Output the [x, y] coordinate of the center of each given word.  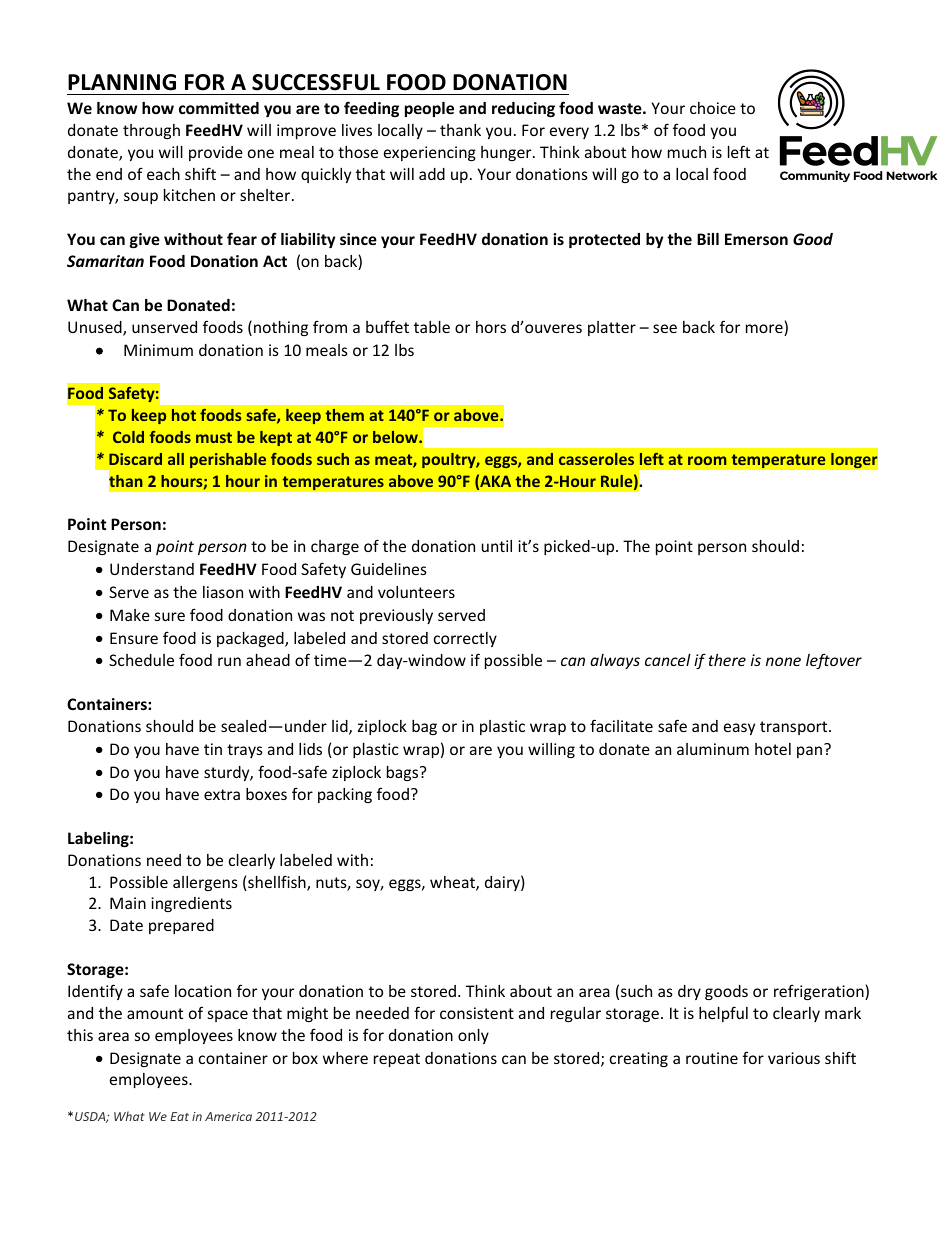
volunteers [416, 592]
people [429, 109]
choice [713, 108]
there [727, 660]
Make [130, 615]
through [151, 131]
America [228, 1116]
